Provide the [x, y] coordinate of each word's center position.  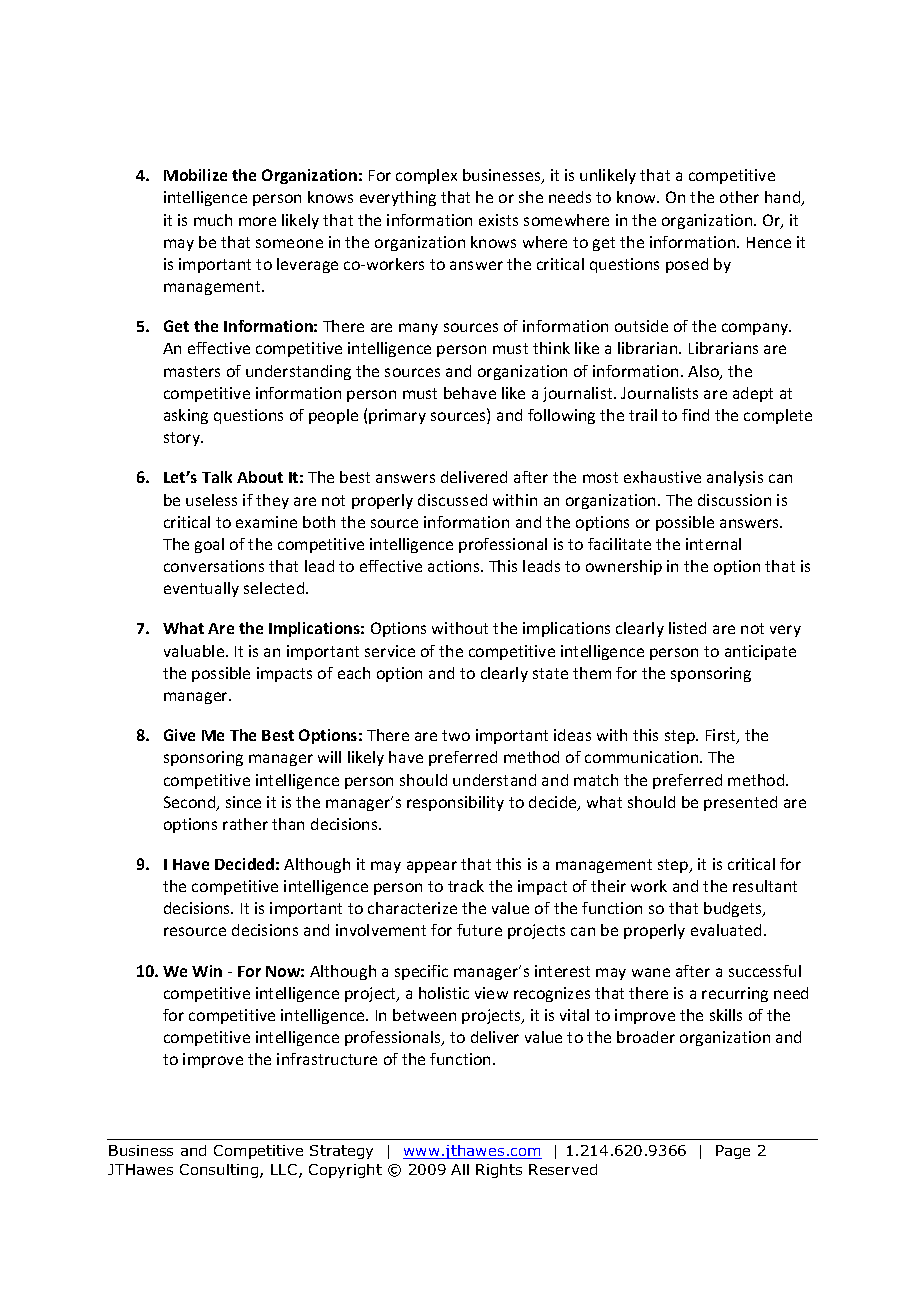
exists [498, 220]
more [257, 221]
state [550, 673]
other [739, 197]
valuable [195, 651]
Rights [499, 1171]
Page [733, 1152]
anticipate [760, 652]
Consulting [220, 1171]
